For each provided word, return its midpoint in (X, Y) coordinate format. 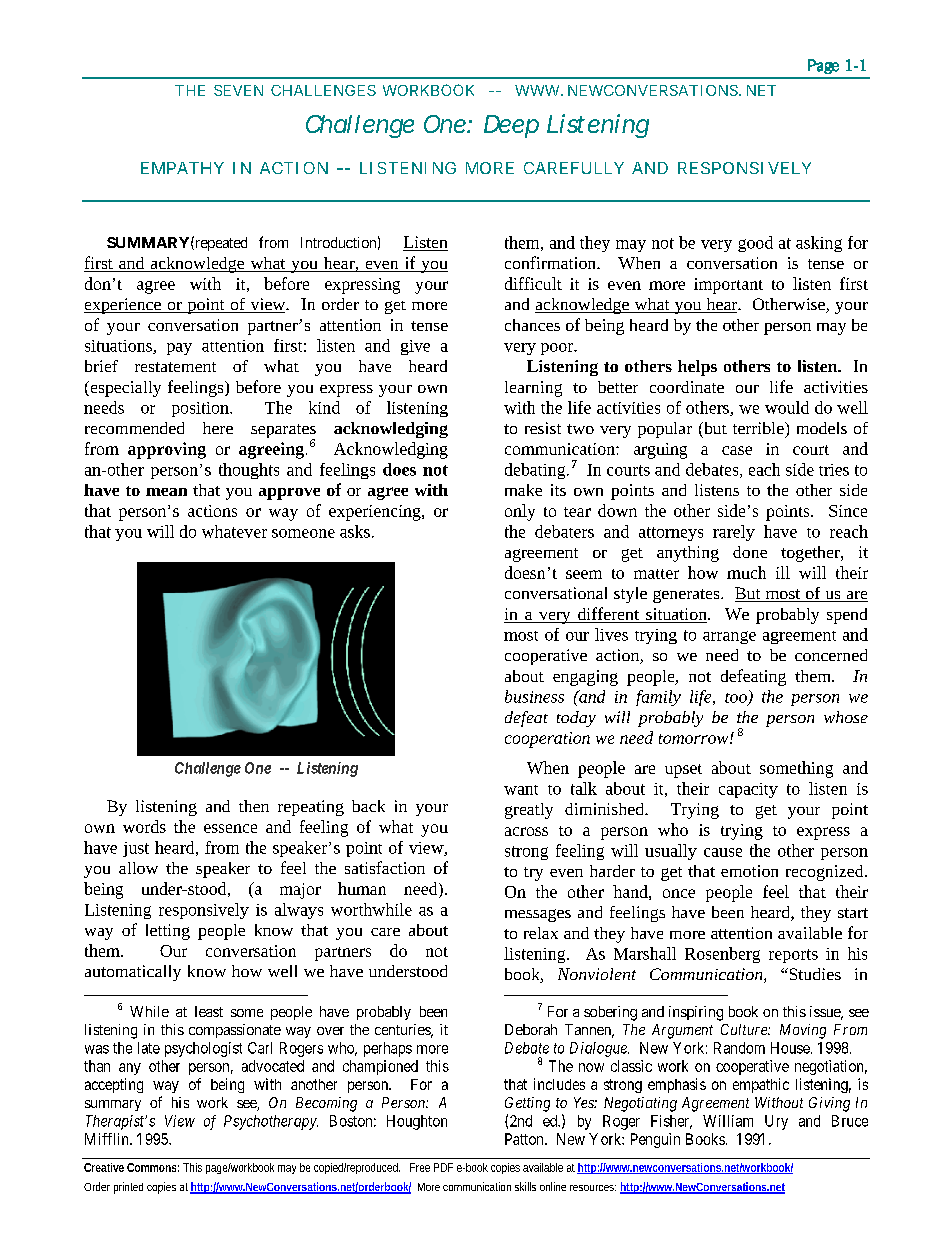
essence (230, 828)
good (755, 244)
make (523, 490)
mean (166, 492)
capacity (748, 790)
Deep (511, 126)
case (737, 450)
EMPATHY (182, 168)
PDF (443, 1167)
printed (128, 1188)
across (526, 831)
